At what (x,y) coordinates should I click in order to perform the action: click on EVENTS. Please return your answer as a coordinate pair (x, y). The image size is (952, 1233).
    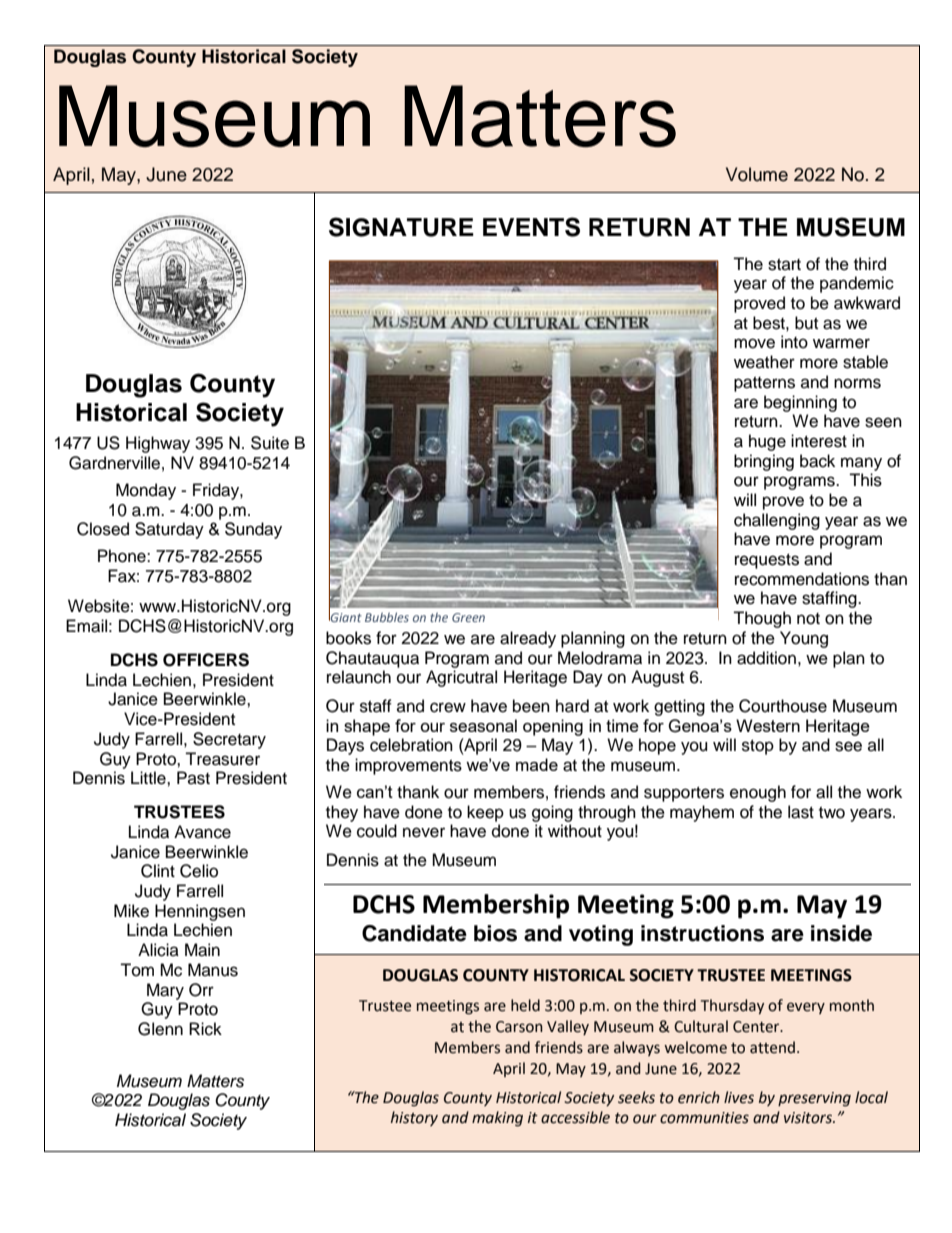
    Looking at the image, I should click on (531, 227).
